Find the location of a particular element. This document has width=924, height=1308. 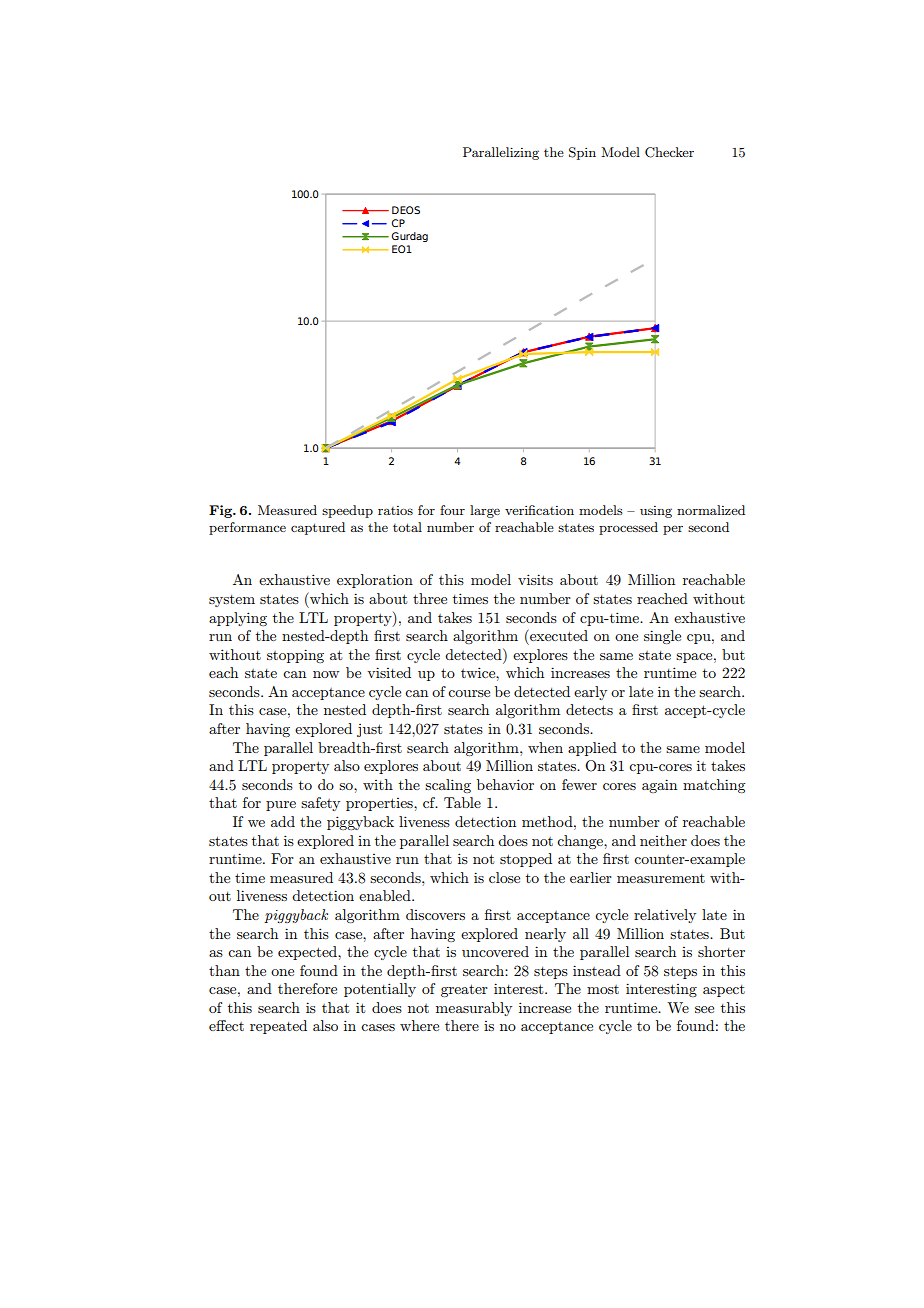

measurably is located at coordinates (474, 1009).
